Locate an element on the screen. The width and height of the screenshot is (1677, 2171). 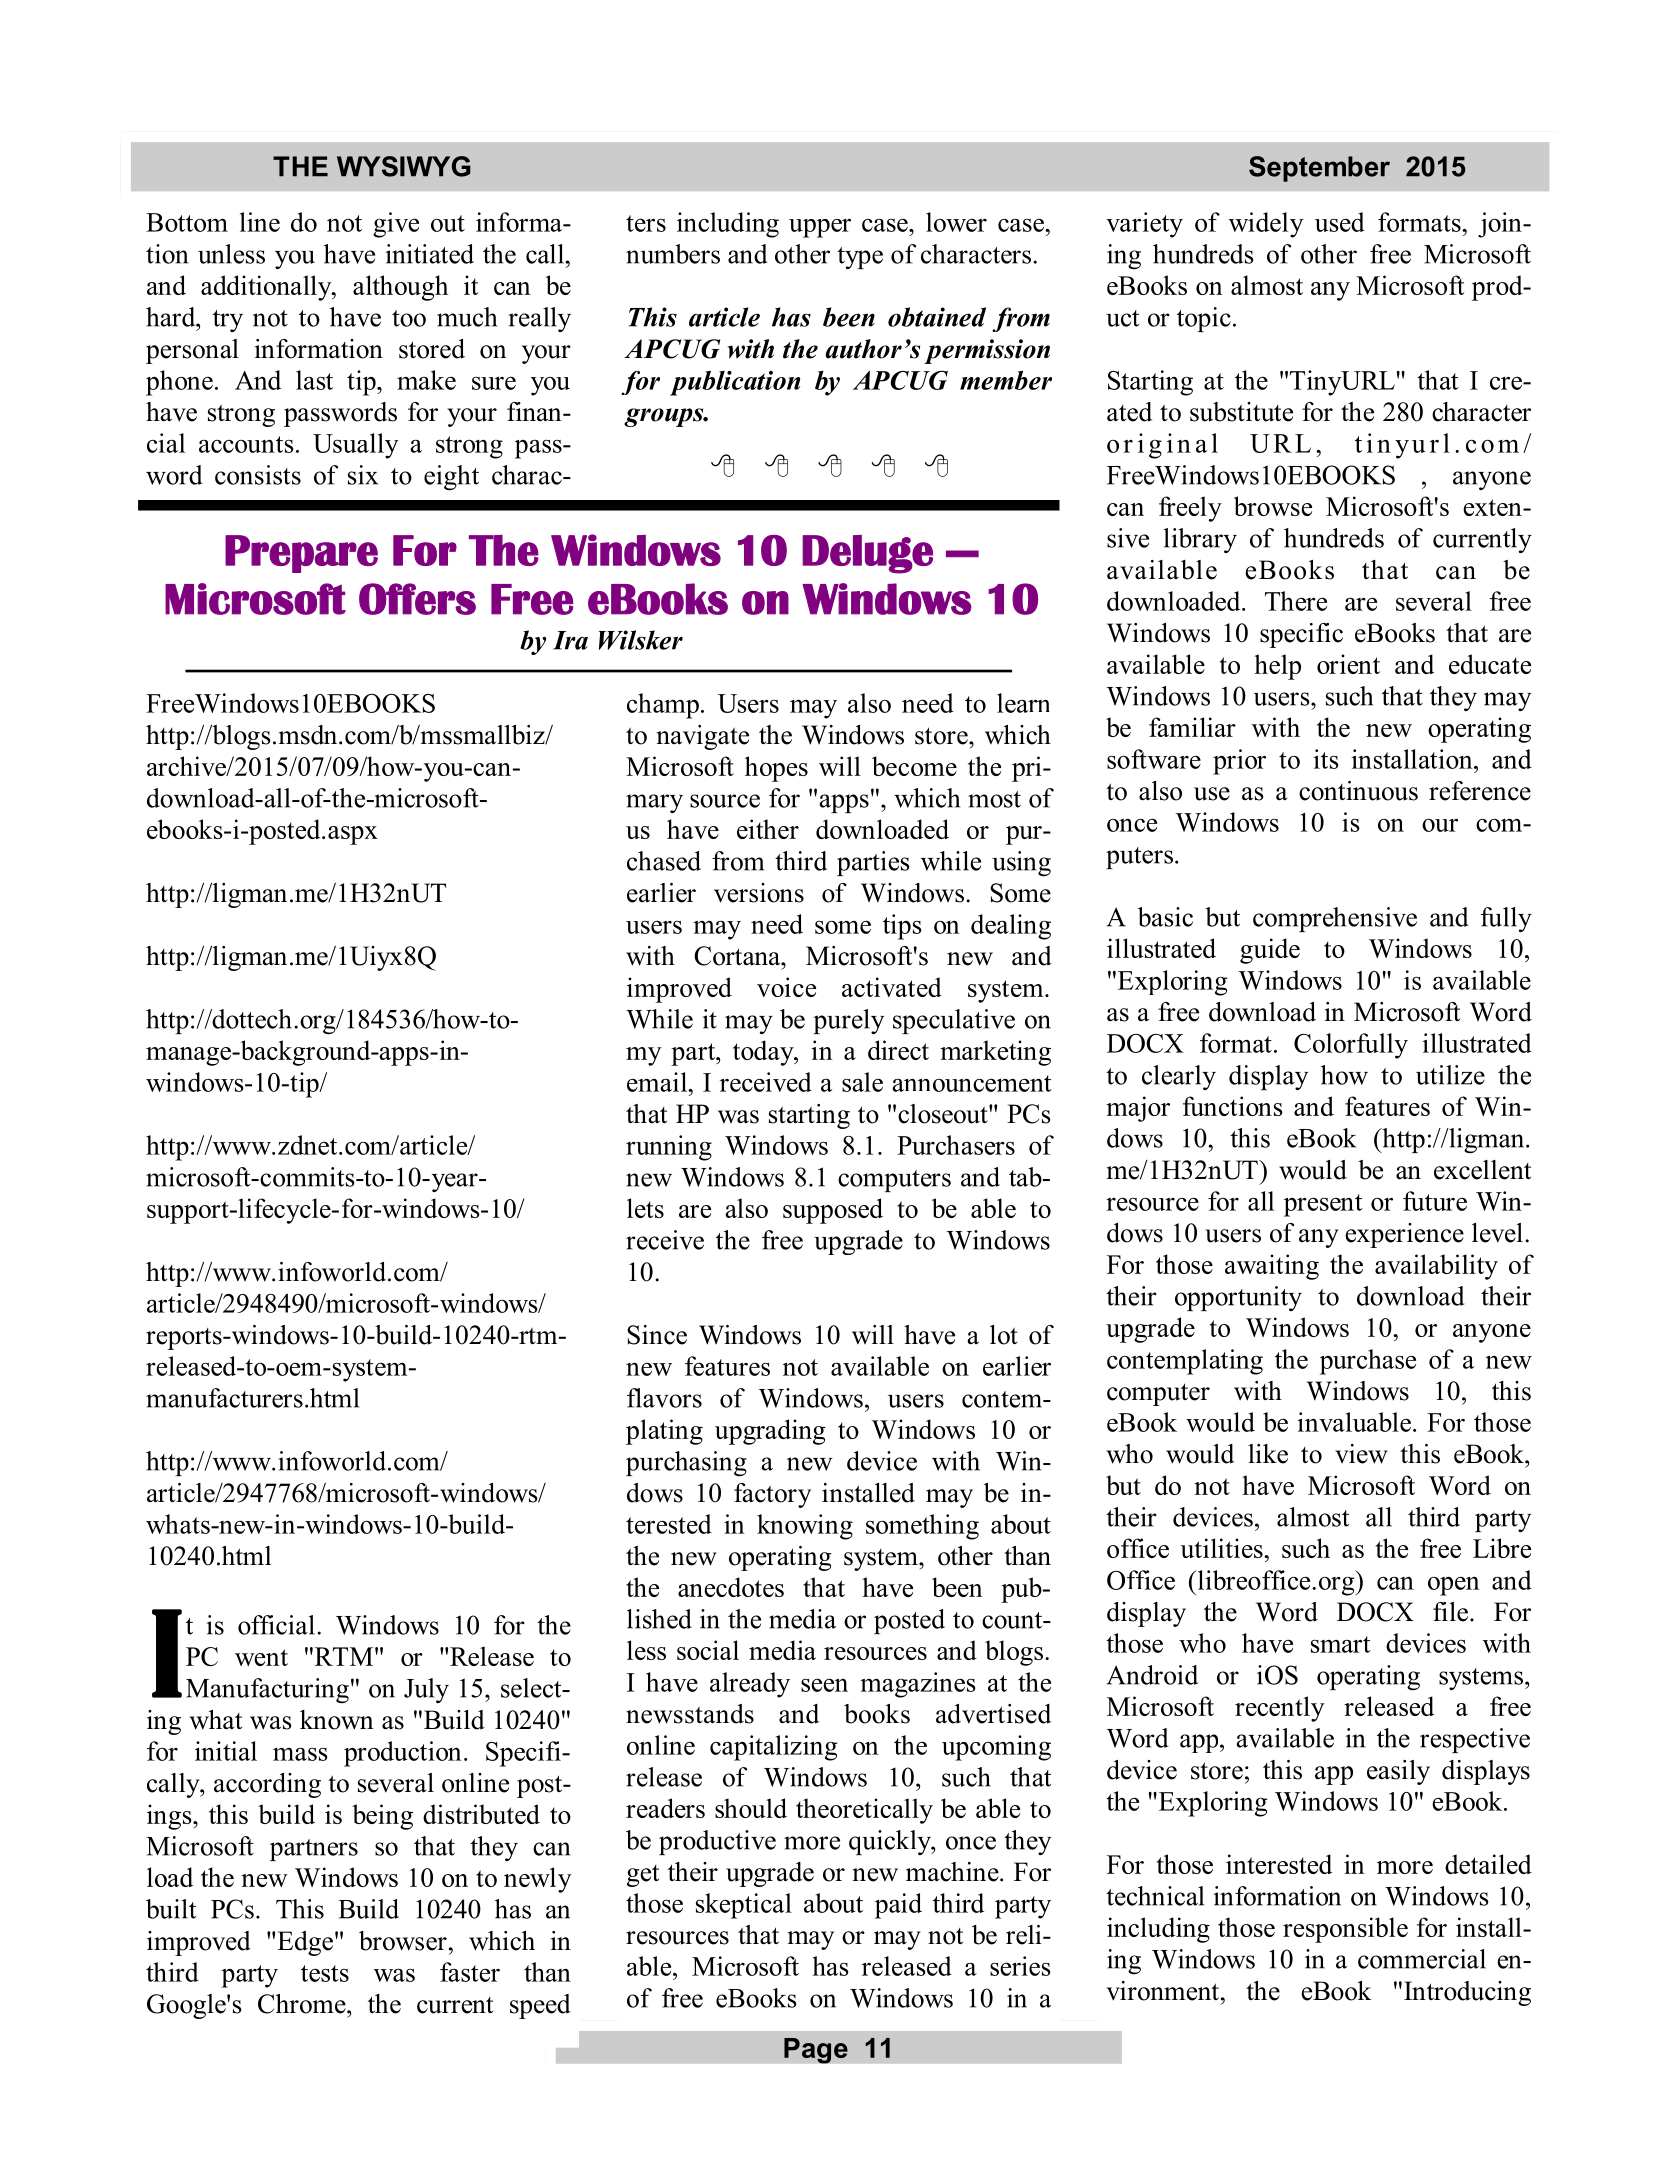
used is located at coordinates (1340, 222).
